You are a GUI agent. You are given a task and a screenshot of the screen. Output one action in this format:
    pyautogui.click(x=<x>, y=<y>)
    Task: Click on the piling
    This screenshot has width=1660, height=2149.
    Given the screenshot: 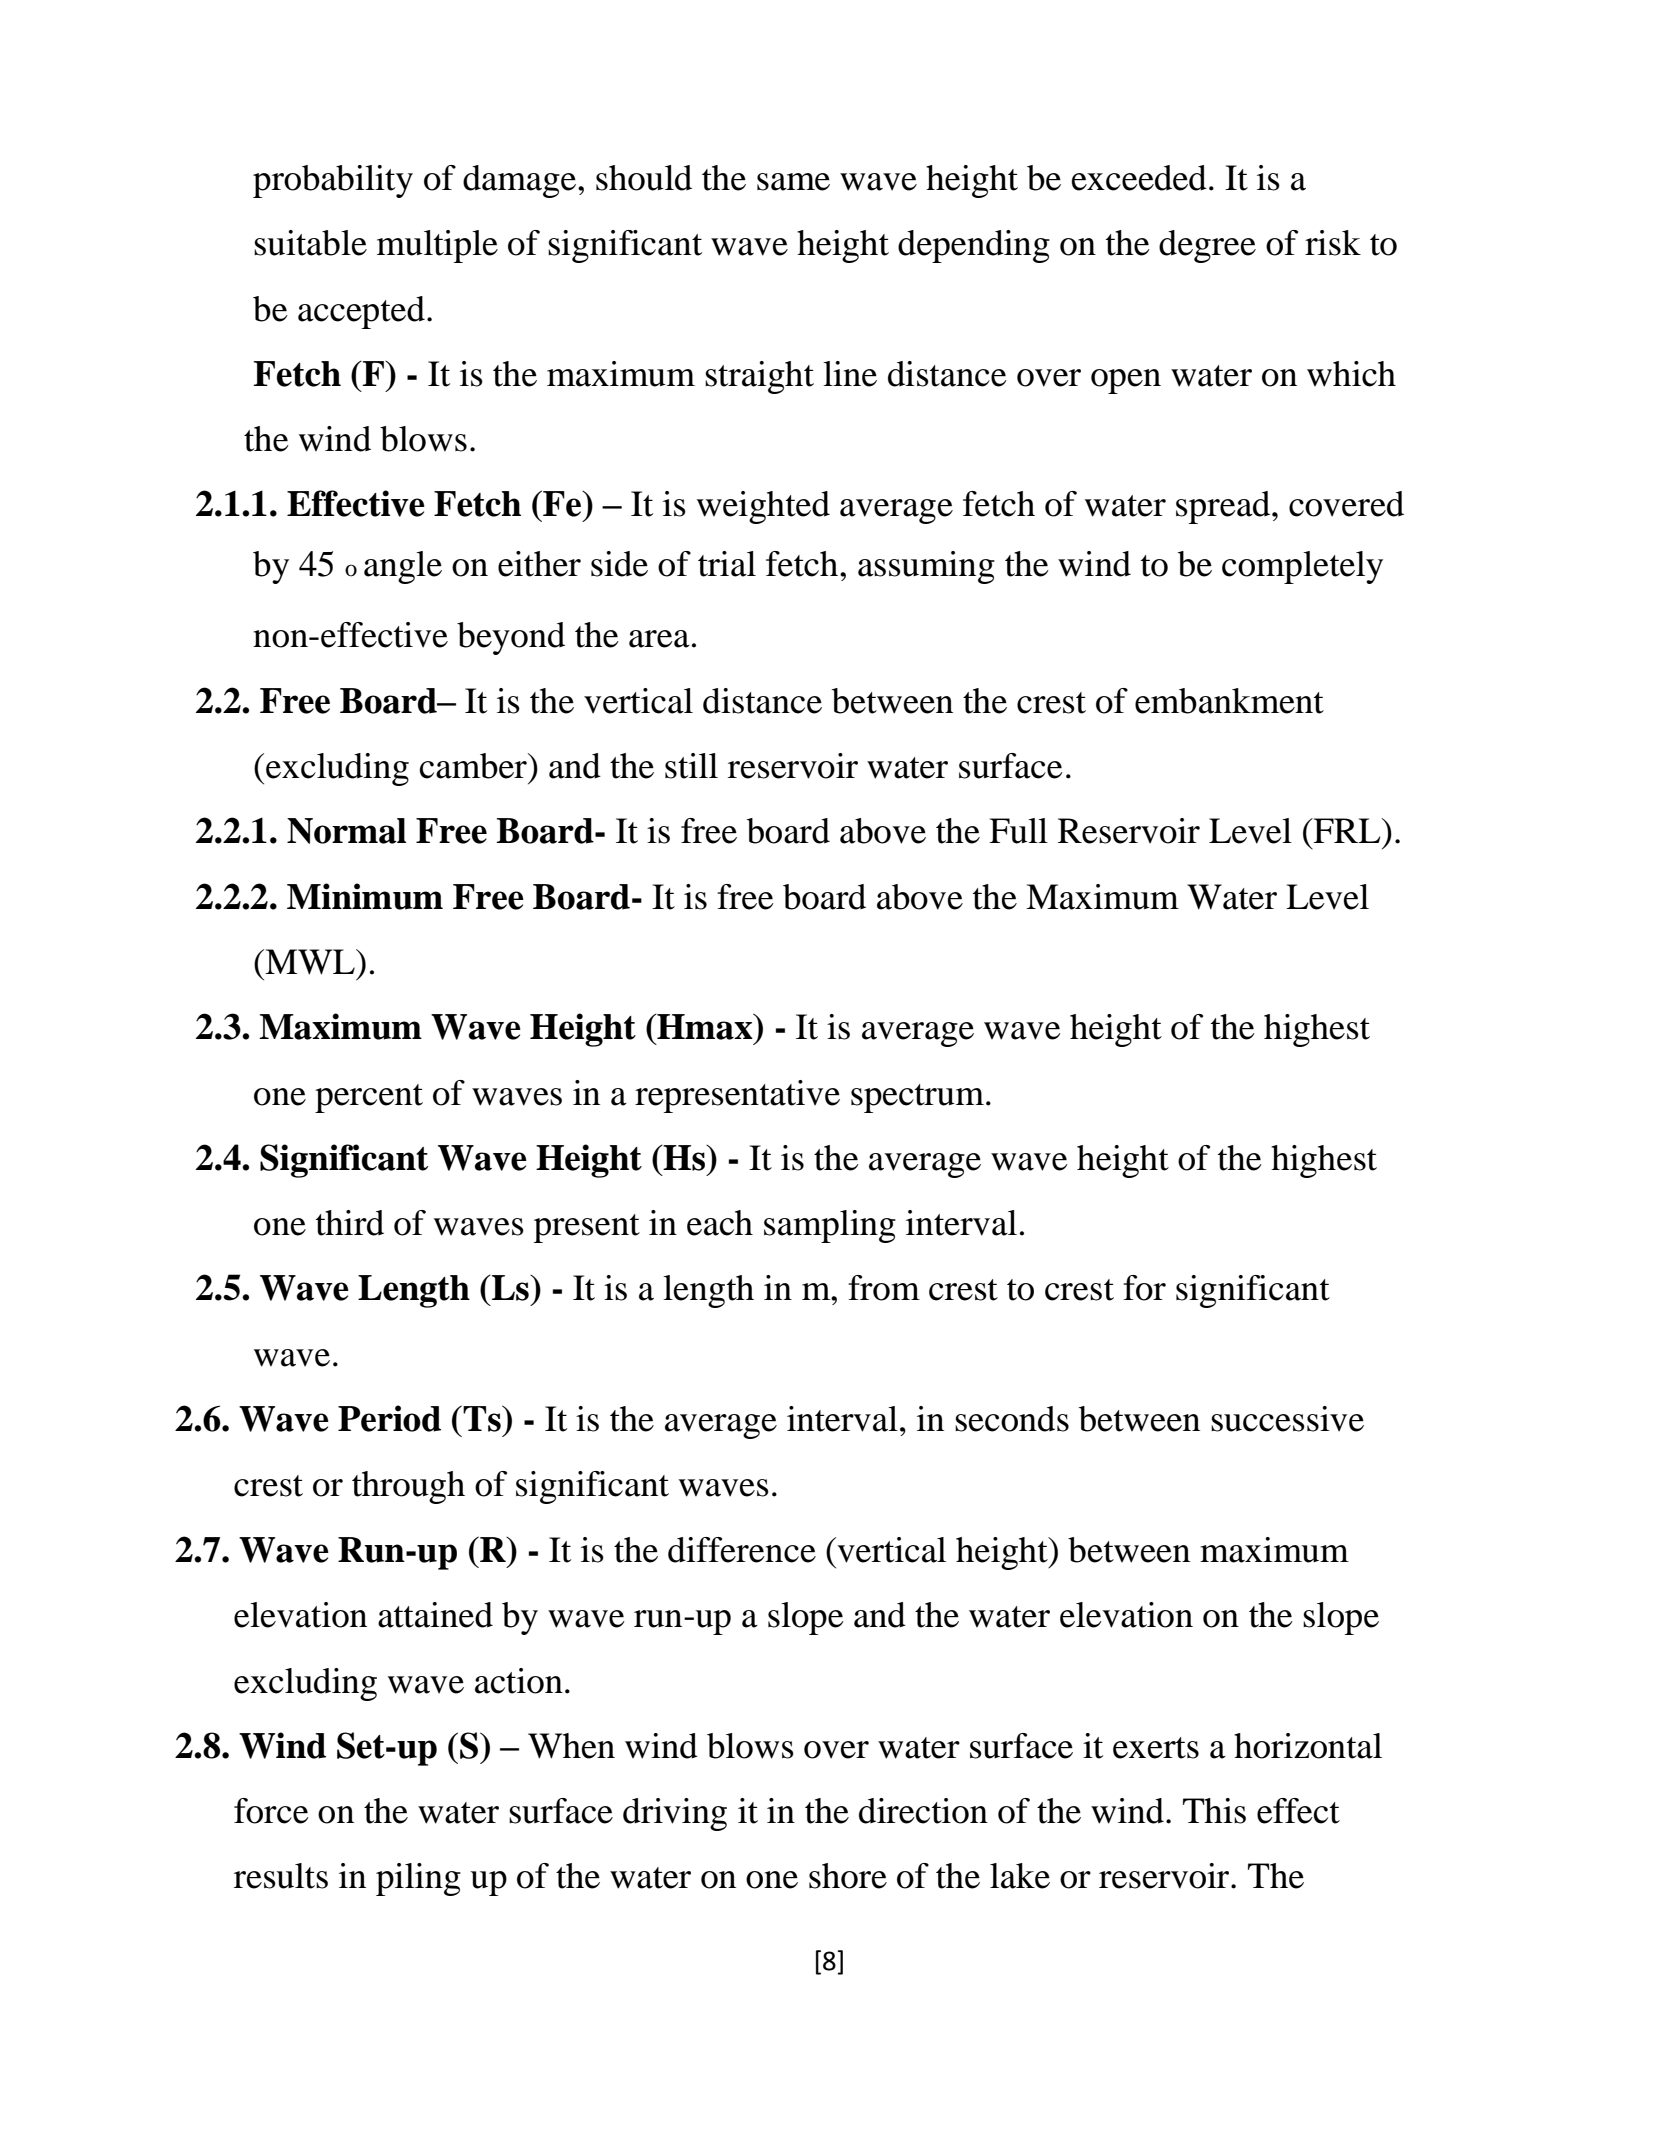 What is the action you would take?
    pyautogui.click(x=418, y=1879)
